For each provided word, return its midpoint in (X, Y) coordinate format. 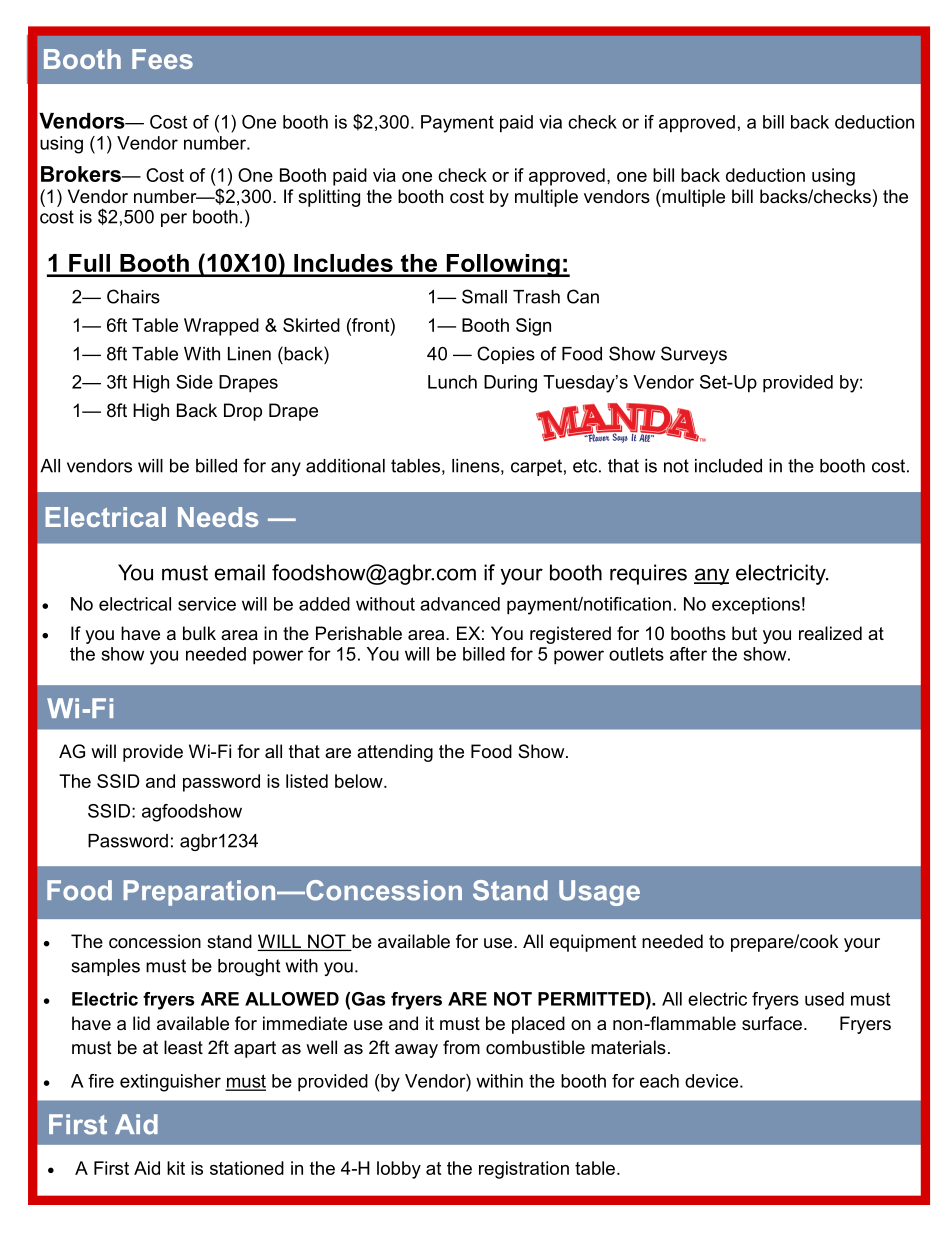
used (824, 999)
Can (583, 296)
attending (395, 753)
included (728, 466)
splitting (329, 198)
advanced (460, 604)
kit (176, 1168)
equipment (593, 943)
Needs (218, 517)
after (688, 654)
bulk (199, 633)
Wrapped (221, 327)
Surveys (694, 355)
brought (249, 967)
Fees (162, 59)
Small (484, 296)
